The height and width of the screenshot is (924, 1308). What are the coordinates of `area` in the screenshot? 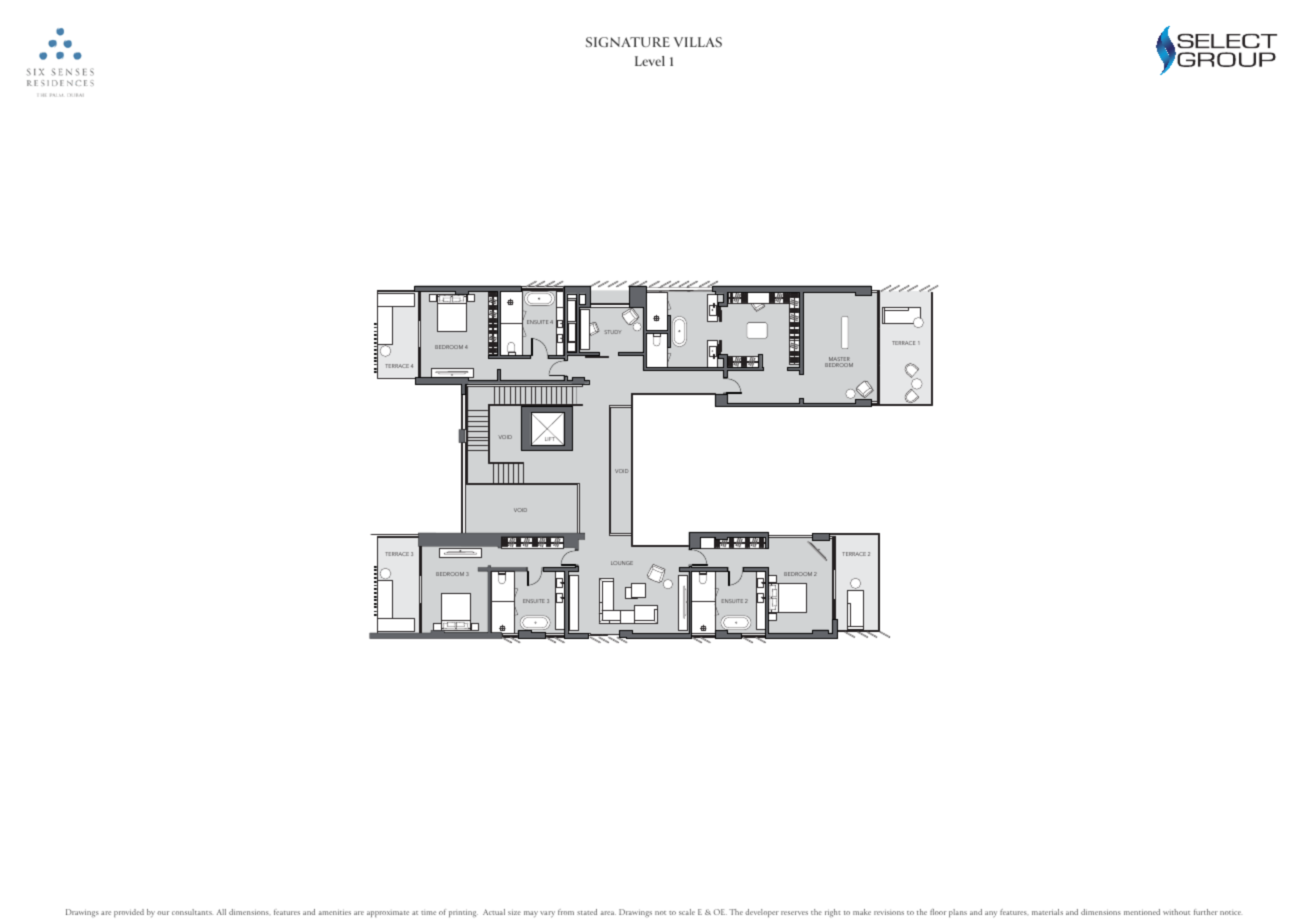 It's located at (608, 913).
